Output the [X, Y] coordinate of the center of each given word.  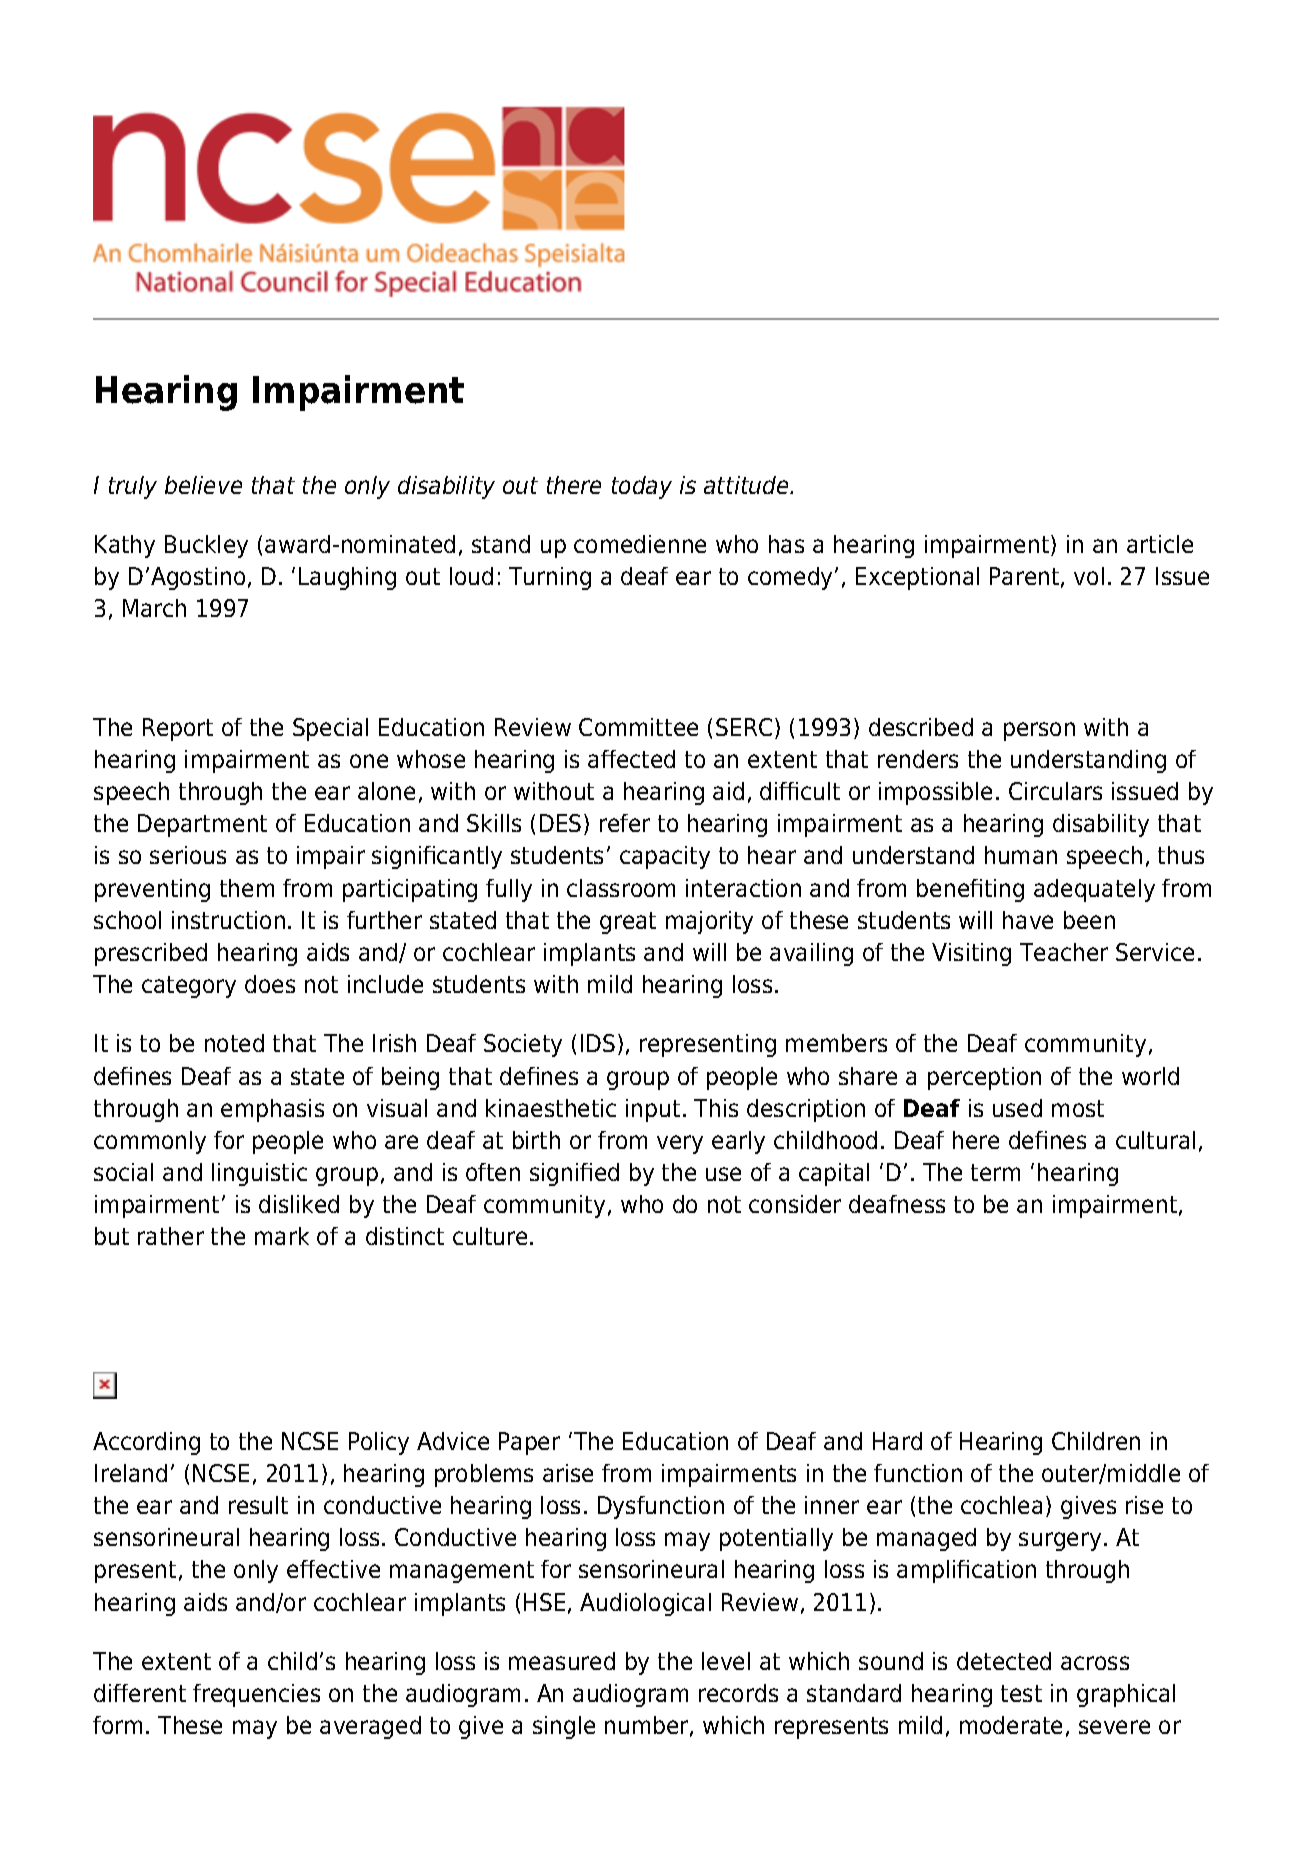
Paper [529, 1443]
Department [202, 825]
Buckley [206, 546]
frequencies [256, 1695]
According [146, 1443]
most [1078, 1108]
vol [1089, 576]
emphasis [272, 1110]
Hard [897, 1441]
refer [625, 823]
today [642, 487]
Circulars [1055, 791]
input [653, 1110]
